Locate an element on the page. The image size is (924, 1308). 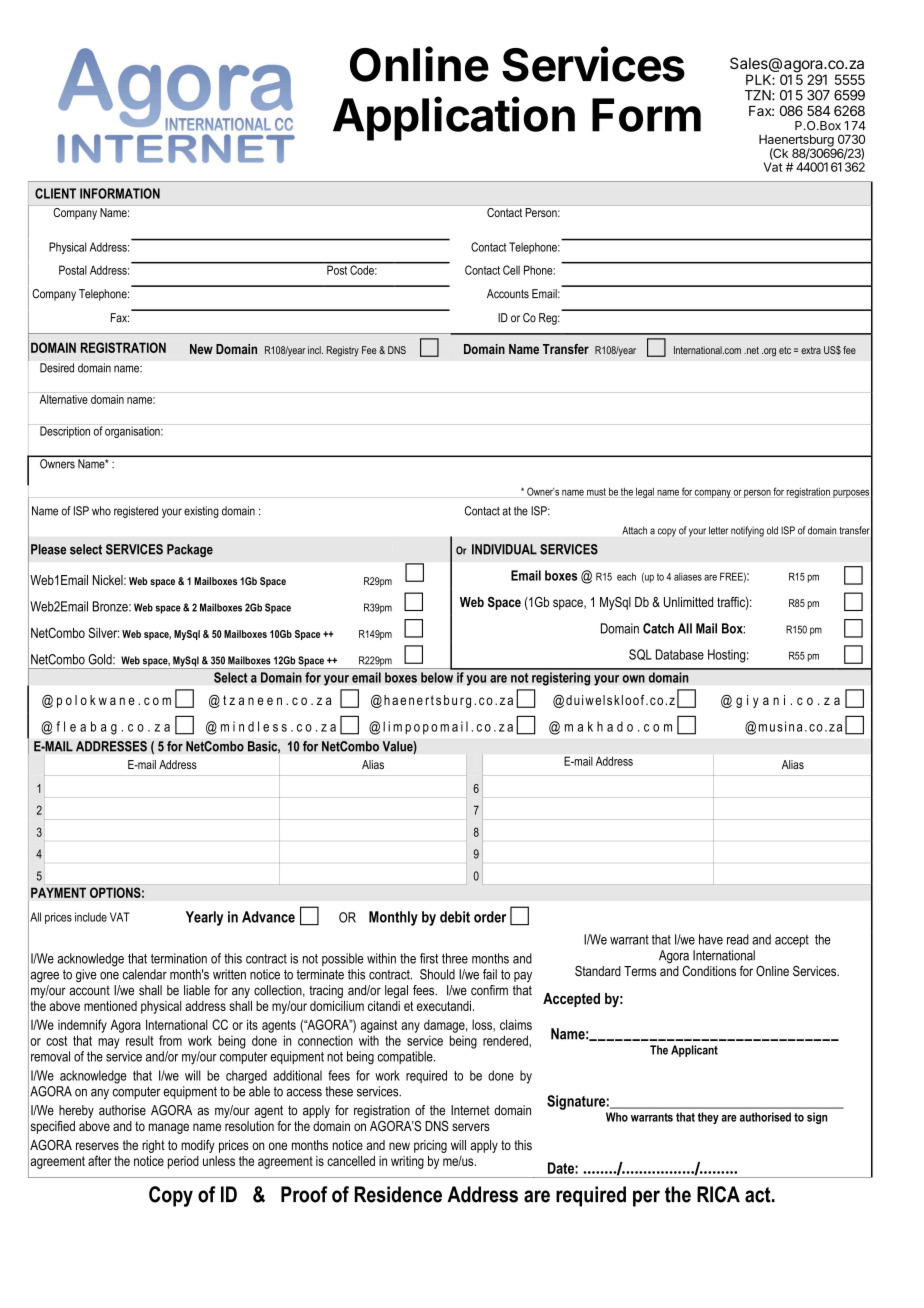
registered is located at coordinates (136, 512).
